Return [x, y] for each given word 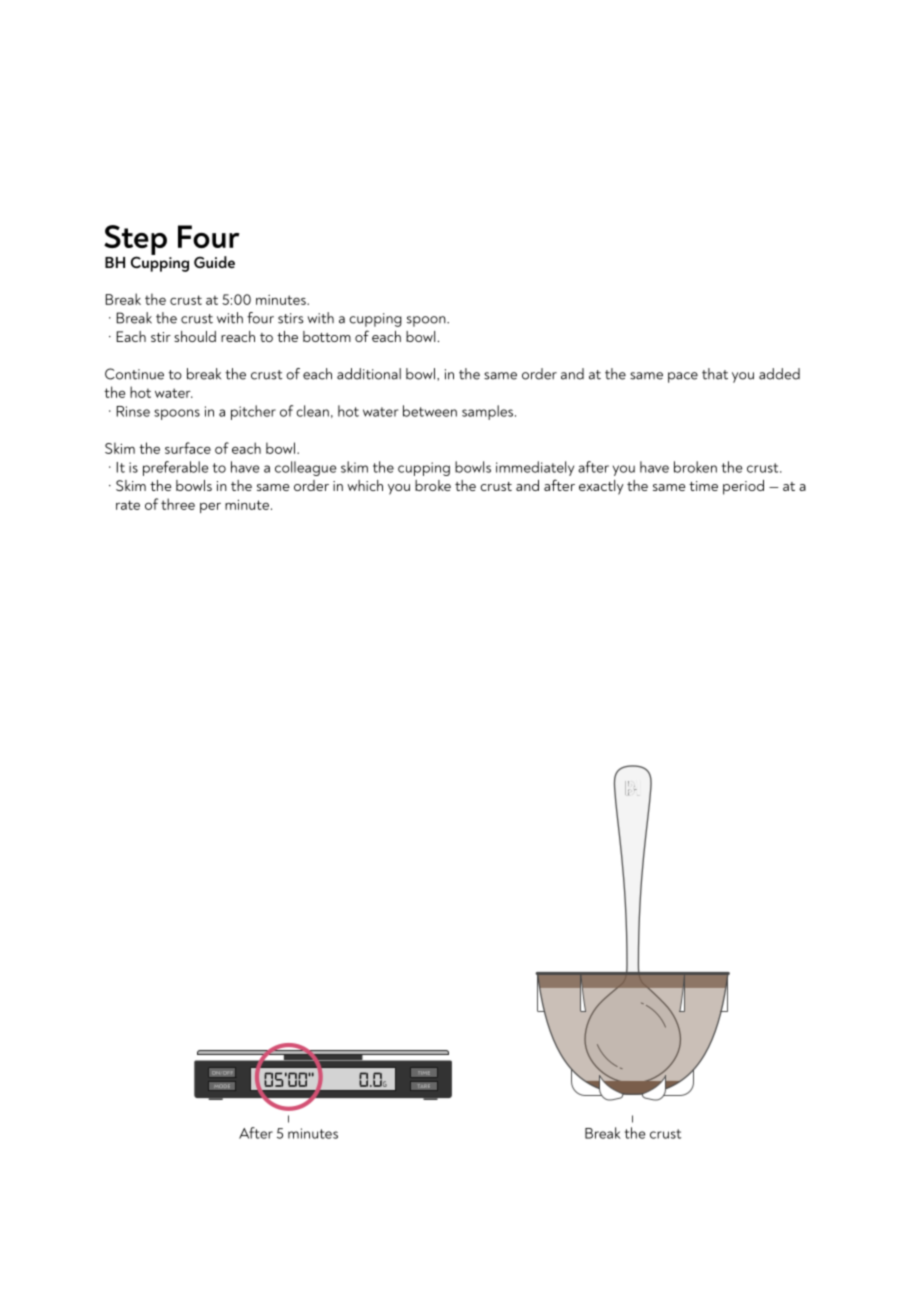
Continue [134, 374]
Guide [214, 262]
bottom [327, 336]
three [178, 504]
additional [369, 374]
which [365, 485]
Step [135, 241]
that [715, 374]
